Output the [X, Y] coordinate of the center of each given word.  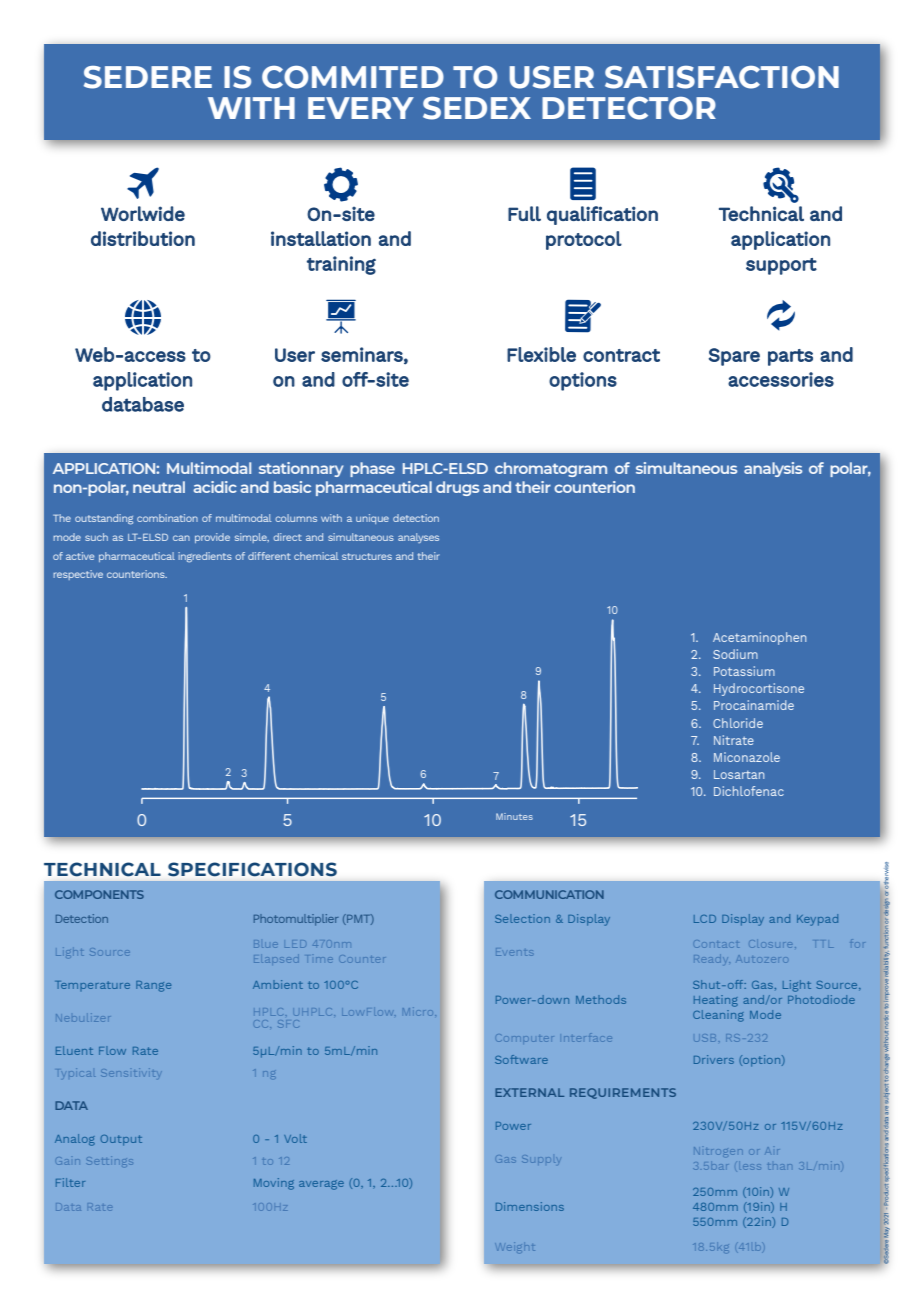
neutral [159, 487]
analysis [773, 469]
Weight [516, 1246]
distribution [143, 238]
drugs [457, 488]
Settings [110, 1160]
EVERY [361, 108]
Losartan [739, 774]
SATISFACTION [722, 77]
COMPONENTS [99, 894]
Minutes [514, 816]
